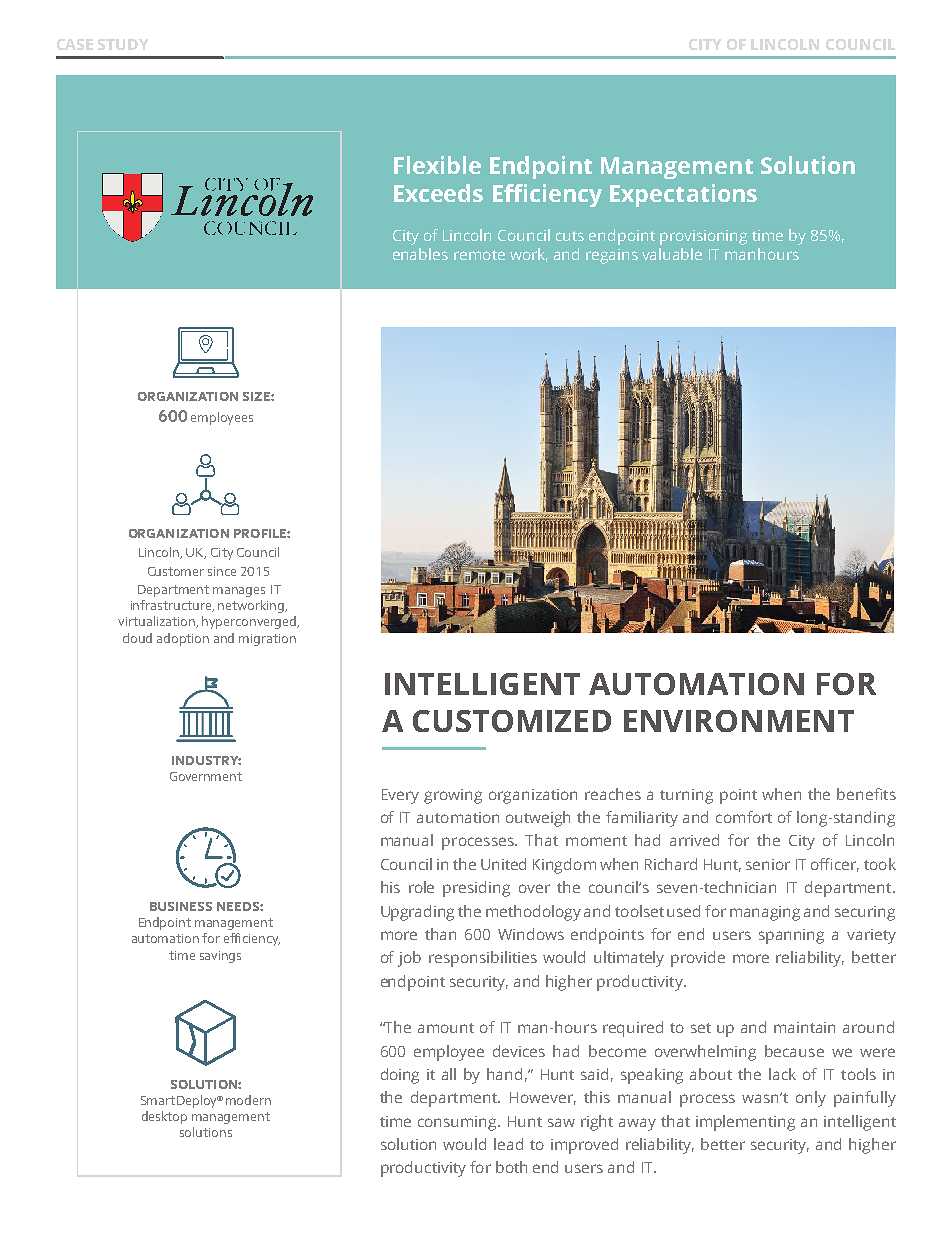 This document has height=1233, width=952. Describe the element at coordinates (683, 195) in the document. I see `Expectations` at that location.
